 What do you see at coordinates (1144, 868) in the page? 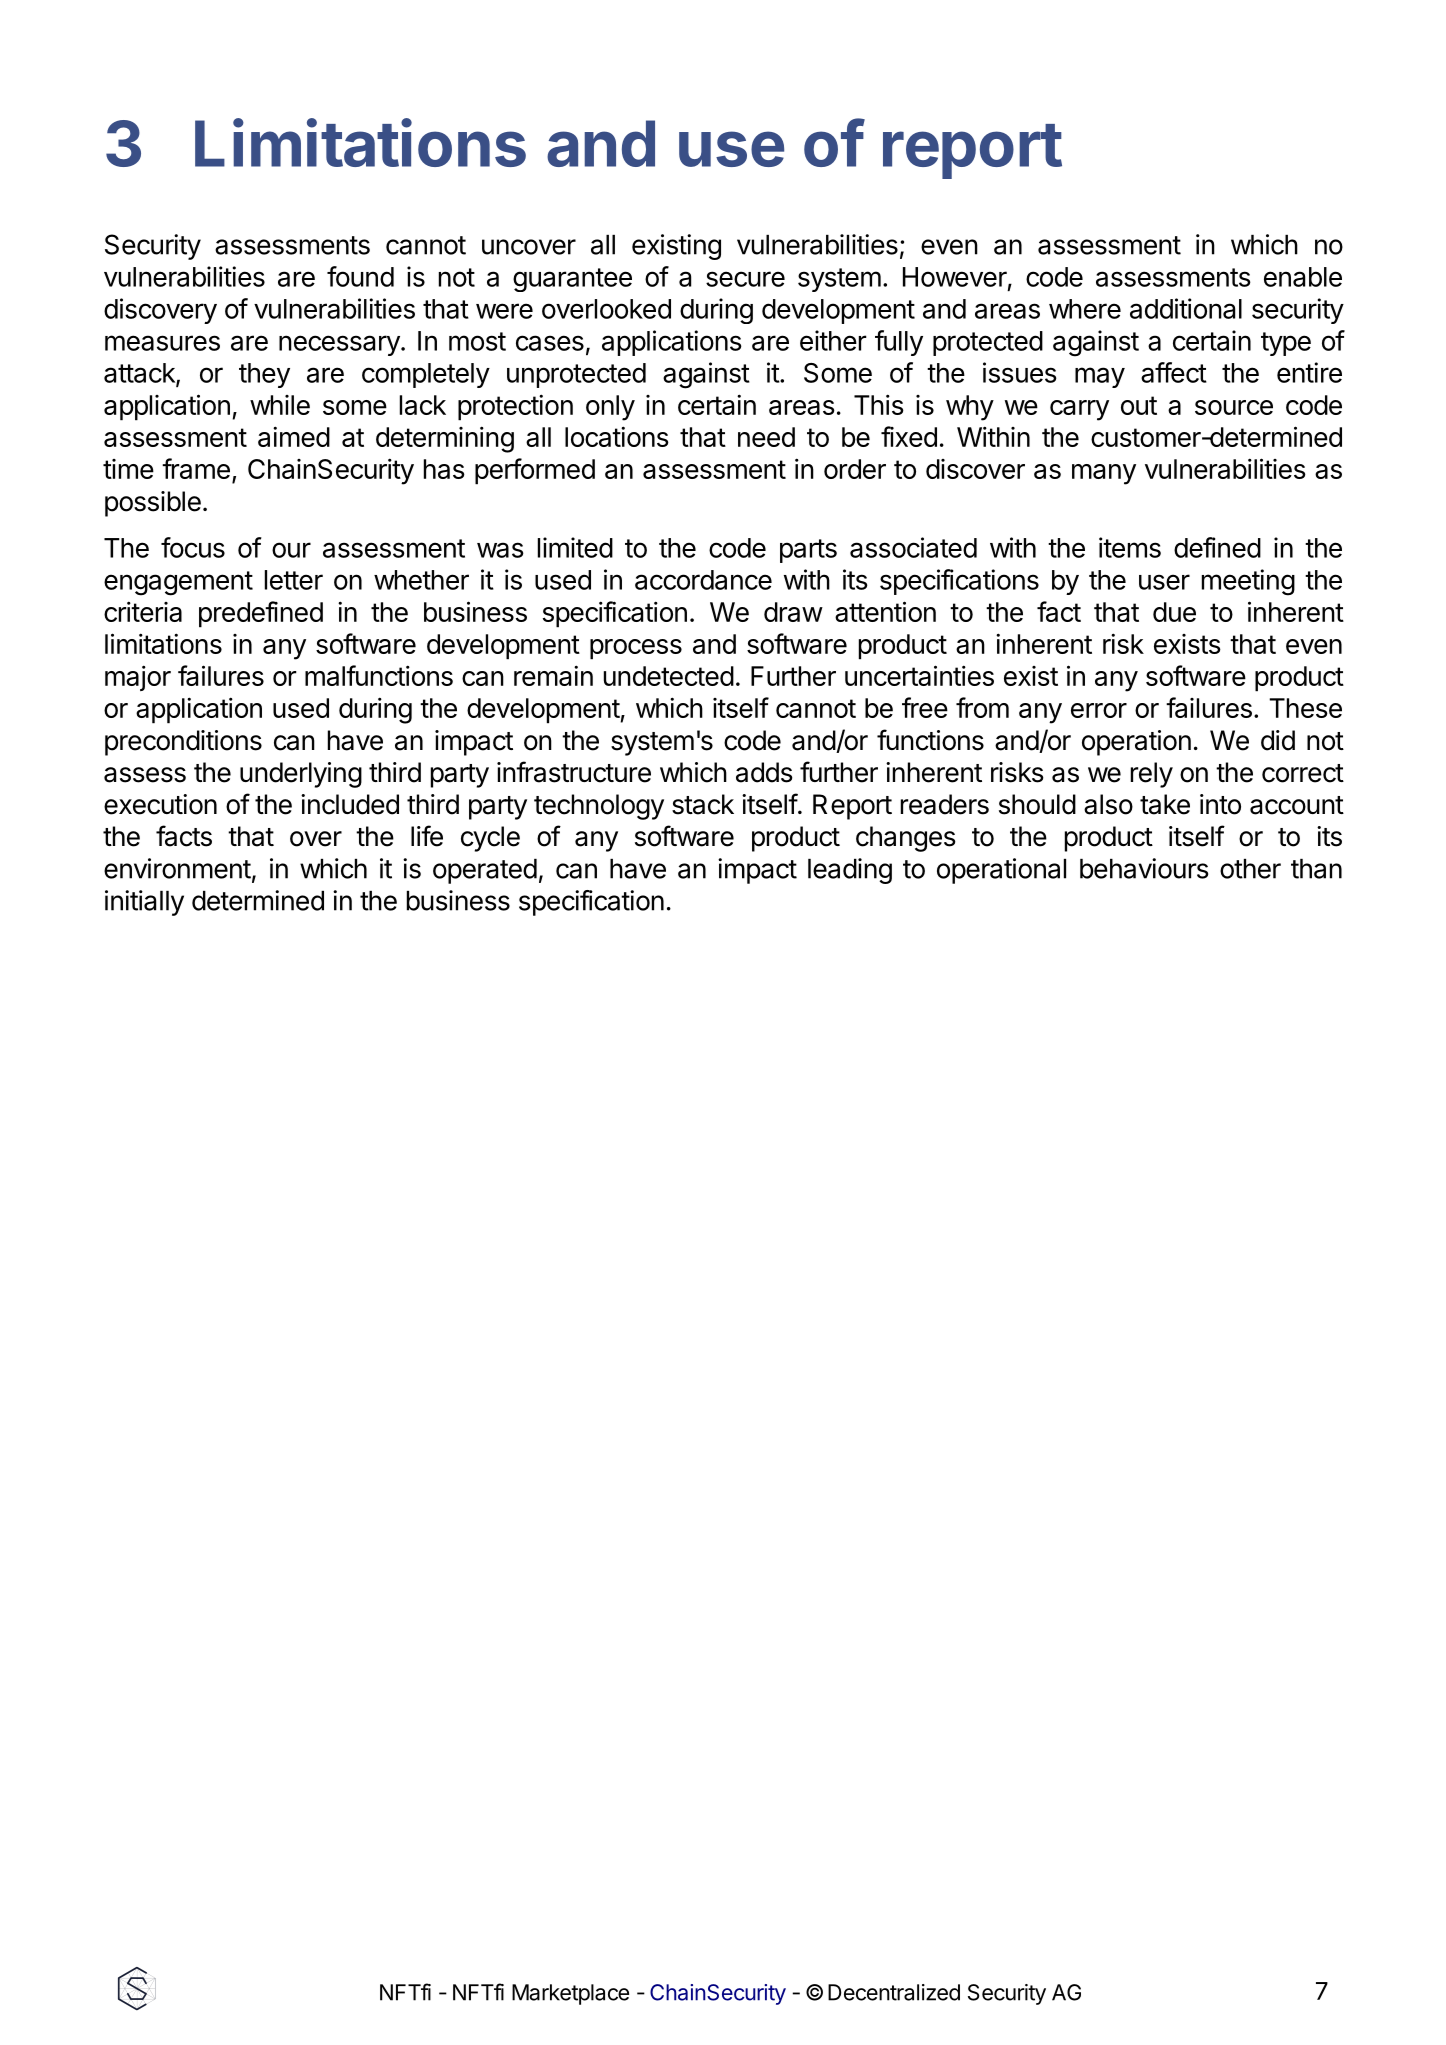
I see `behaviours` at bounding box center [1144, 868].
